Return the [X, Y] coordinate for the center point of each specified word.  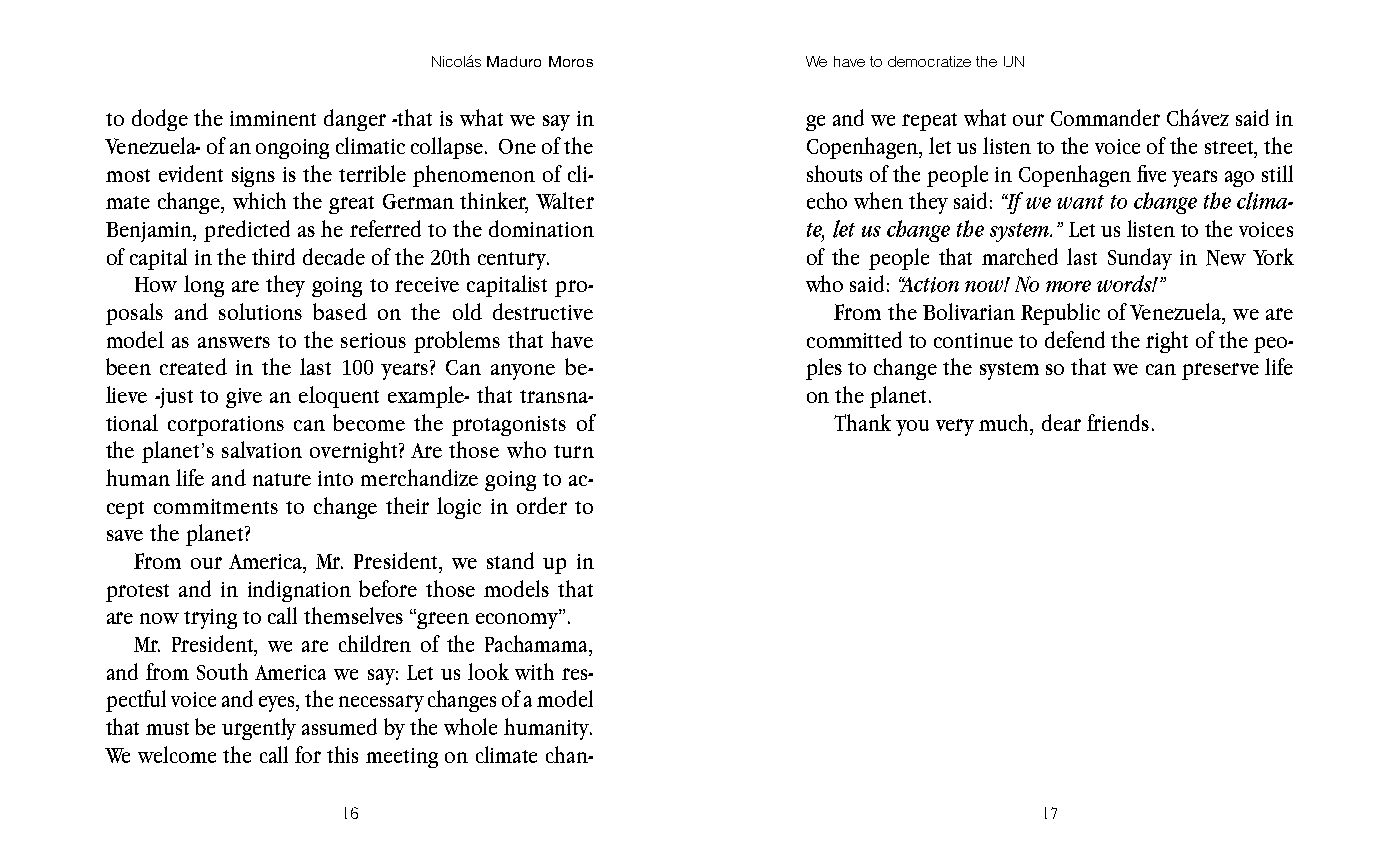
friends [1118, 422]
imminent [273, 118]
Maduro [514, 61]
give [244, 398]
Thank [862, 422]
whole [470, 726]
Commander [1105, 117]
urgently [259, 729]
